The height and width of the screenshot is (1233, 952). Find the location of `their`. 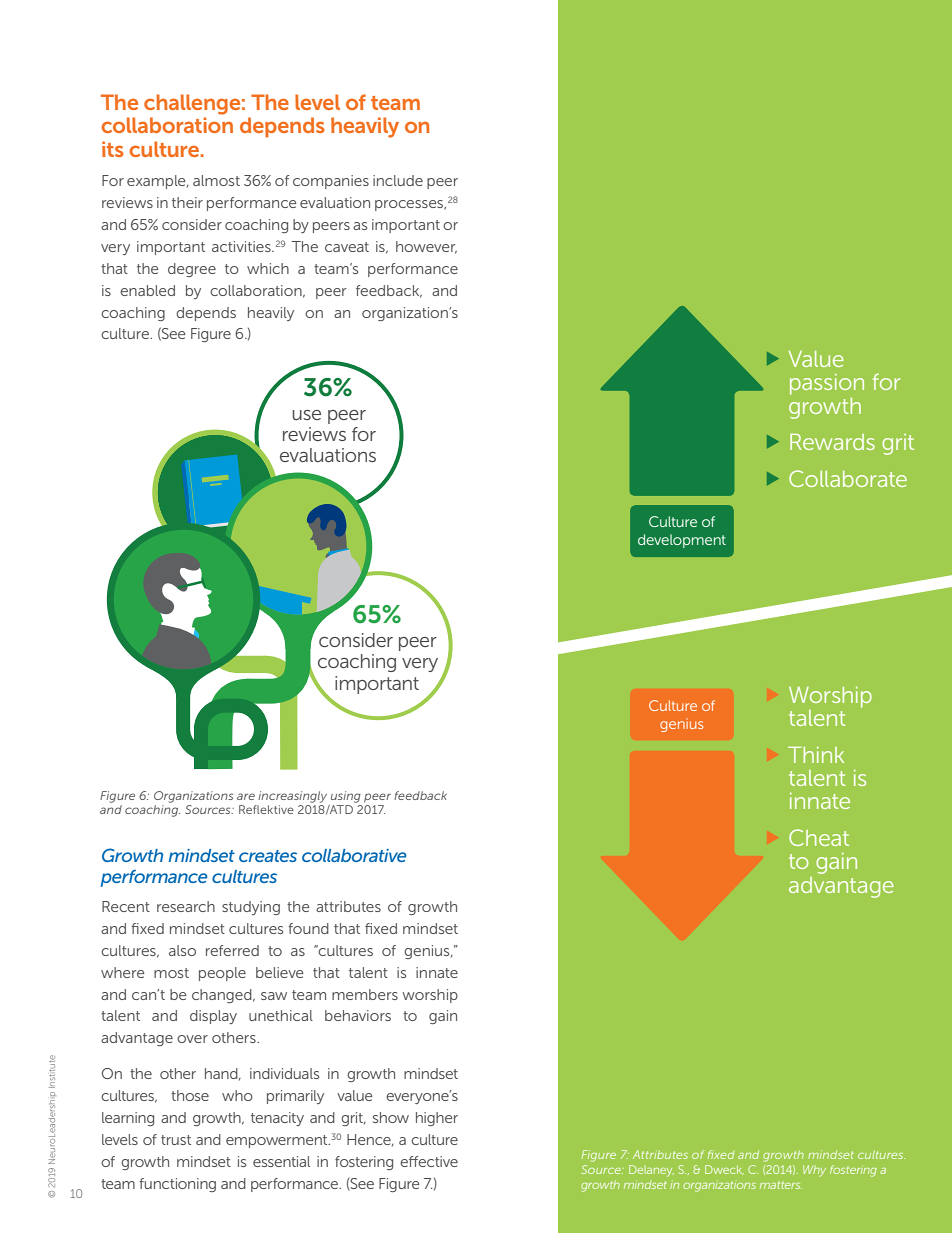

their is located at coordinates (187, 202).
